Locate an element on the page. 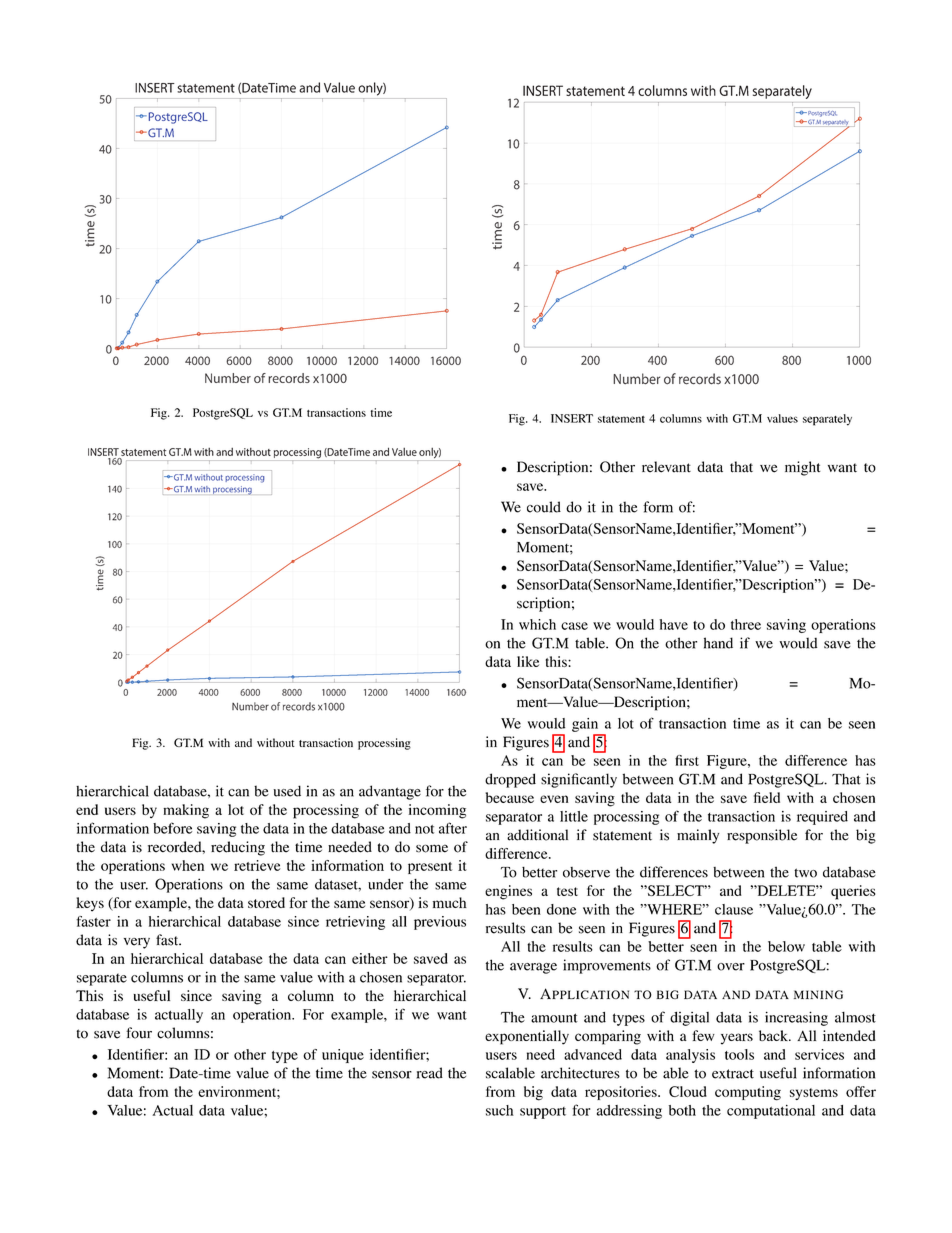 Image resolution: width=952 pixels, height=1233 pixels. four is located at coordinates (139, 1033).
